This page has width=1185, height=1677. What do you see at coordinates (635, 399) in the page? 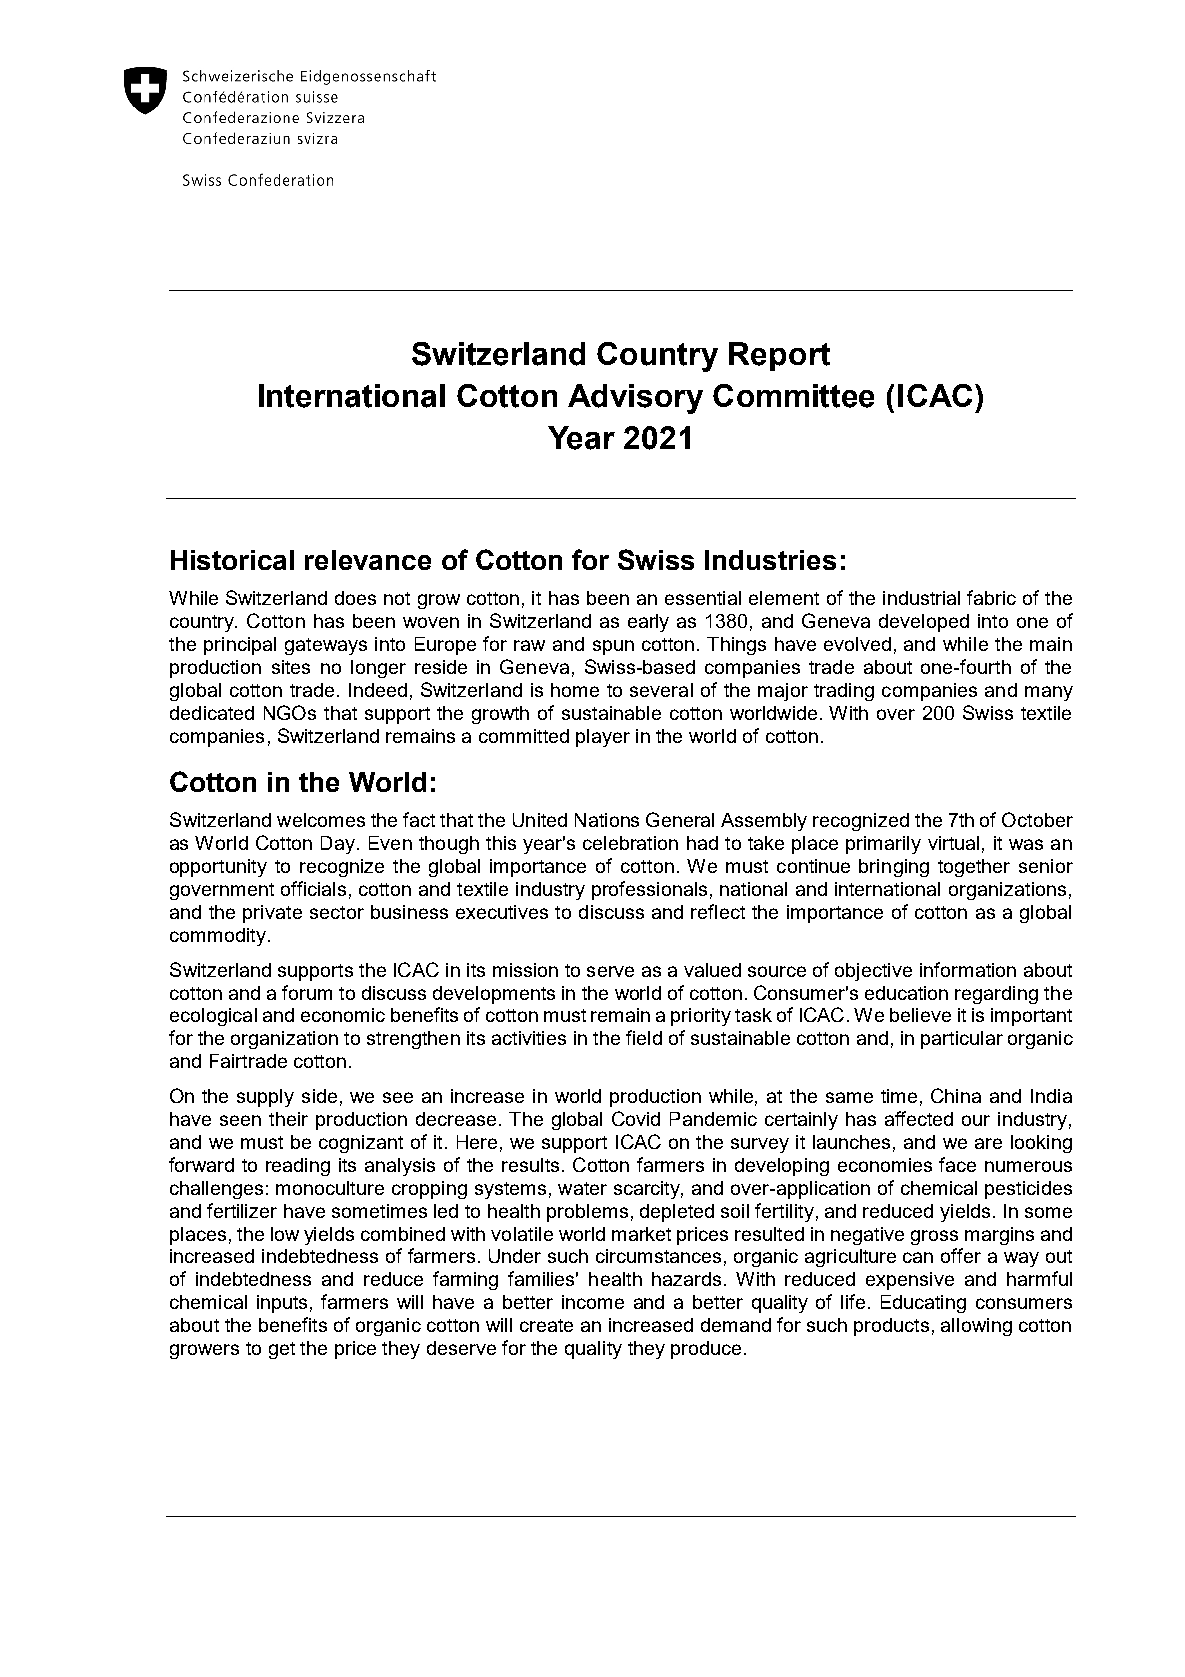
I see `Advisory` at bounding box center [635, 399].
